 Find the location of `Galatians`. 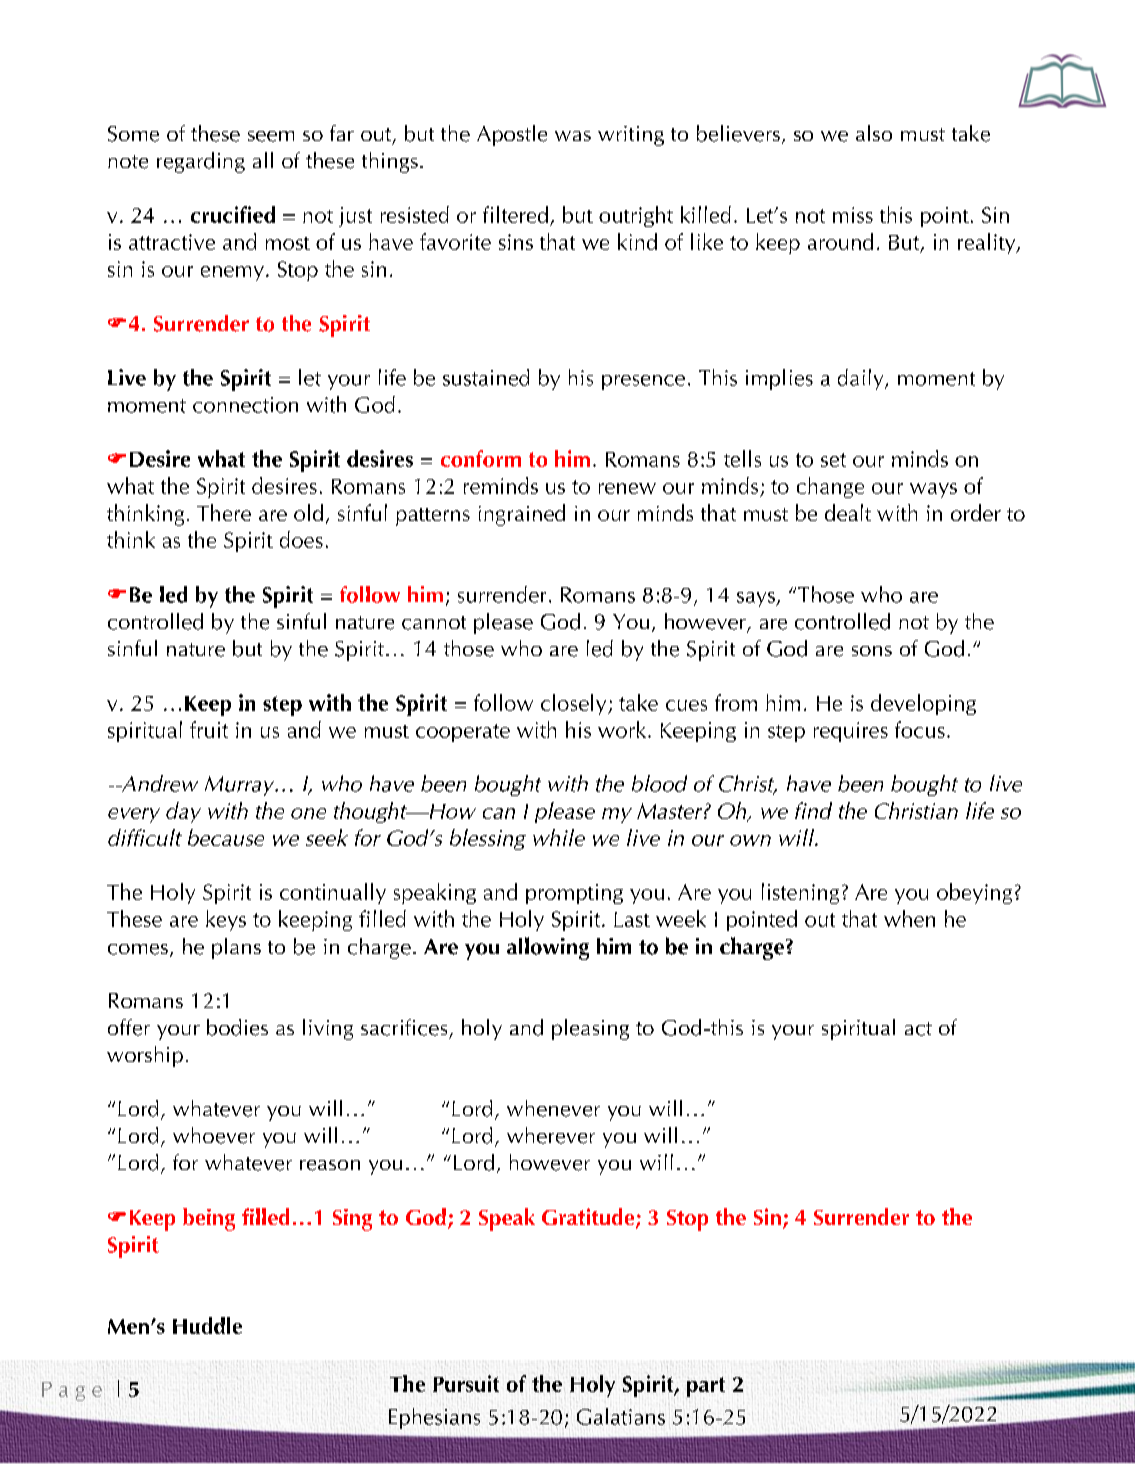

Galatians is located at coordinates (621, 1416).
